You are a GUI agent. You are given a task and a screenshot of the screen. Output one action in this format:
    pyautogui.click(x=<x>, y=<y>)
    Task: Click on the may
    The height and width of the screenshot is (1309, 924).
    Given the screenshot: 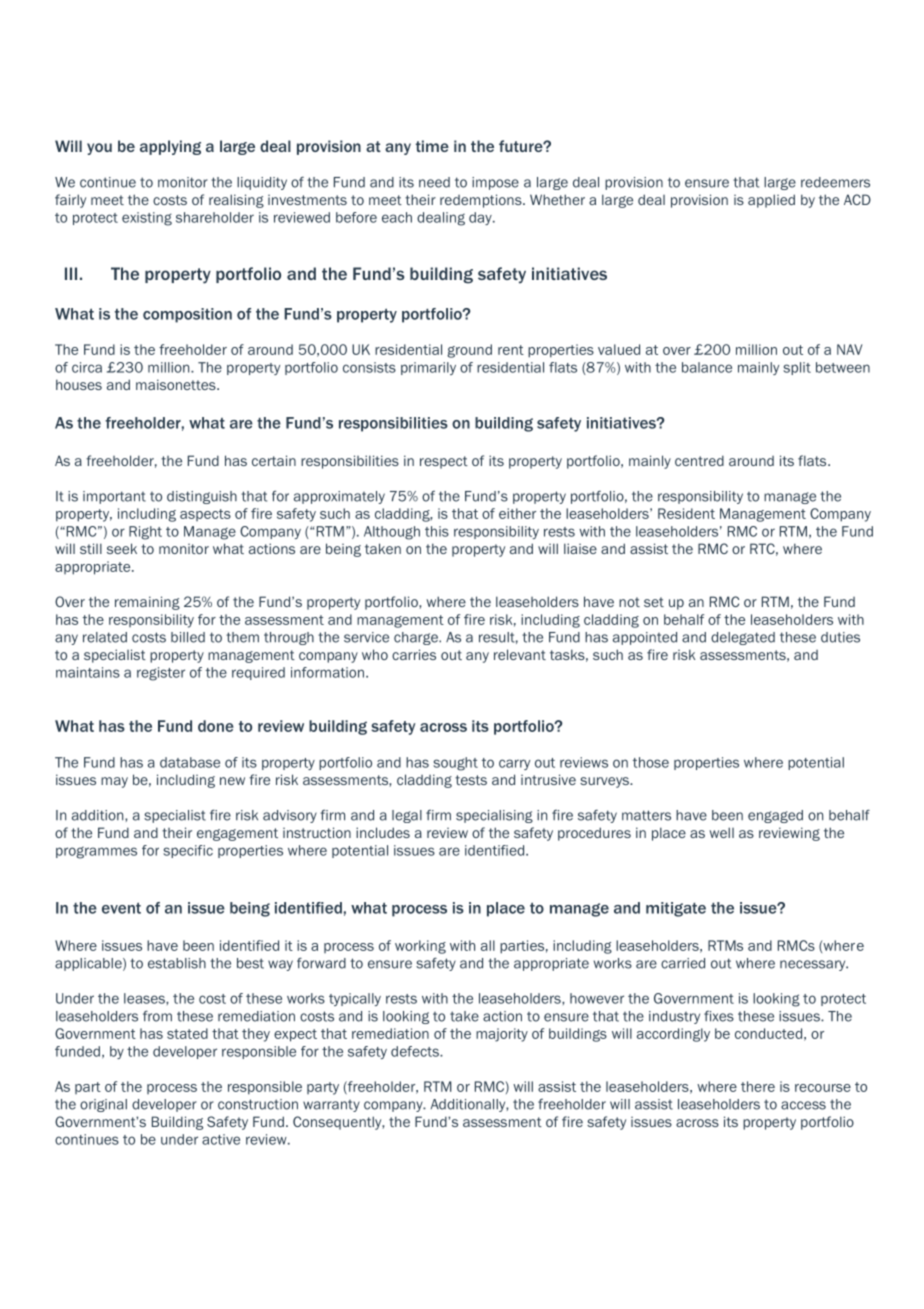 What is the action you would take?
    pyautogui.click(x=114, y=782)
